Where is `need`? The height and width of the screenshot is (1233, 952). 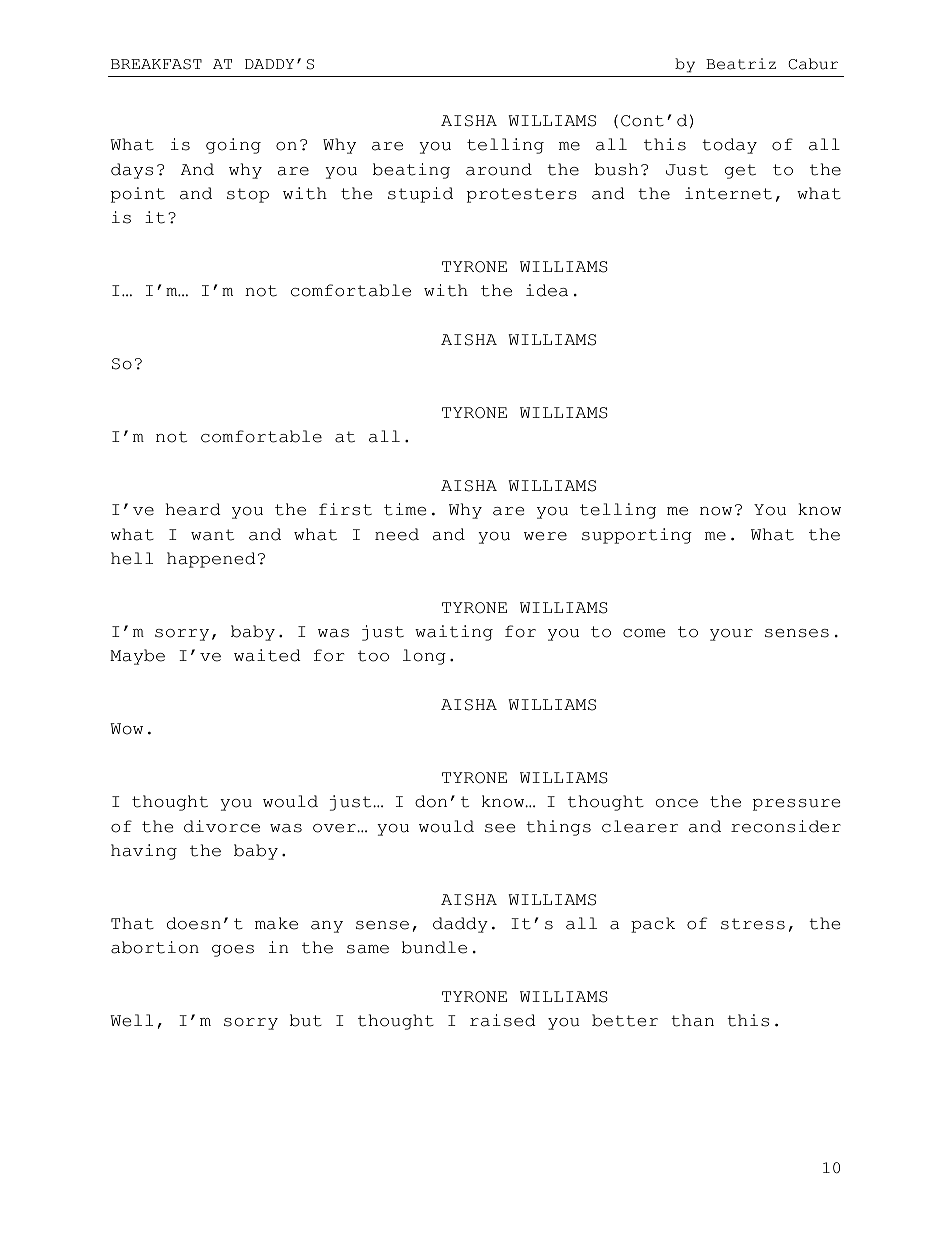 need is located at coordinates (397, 534).
